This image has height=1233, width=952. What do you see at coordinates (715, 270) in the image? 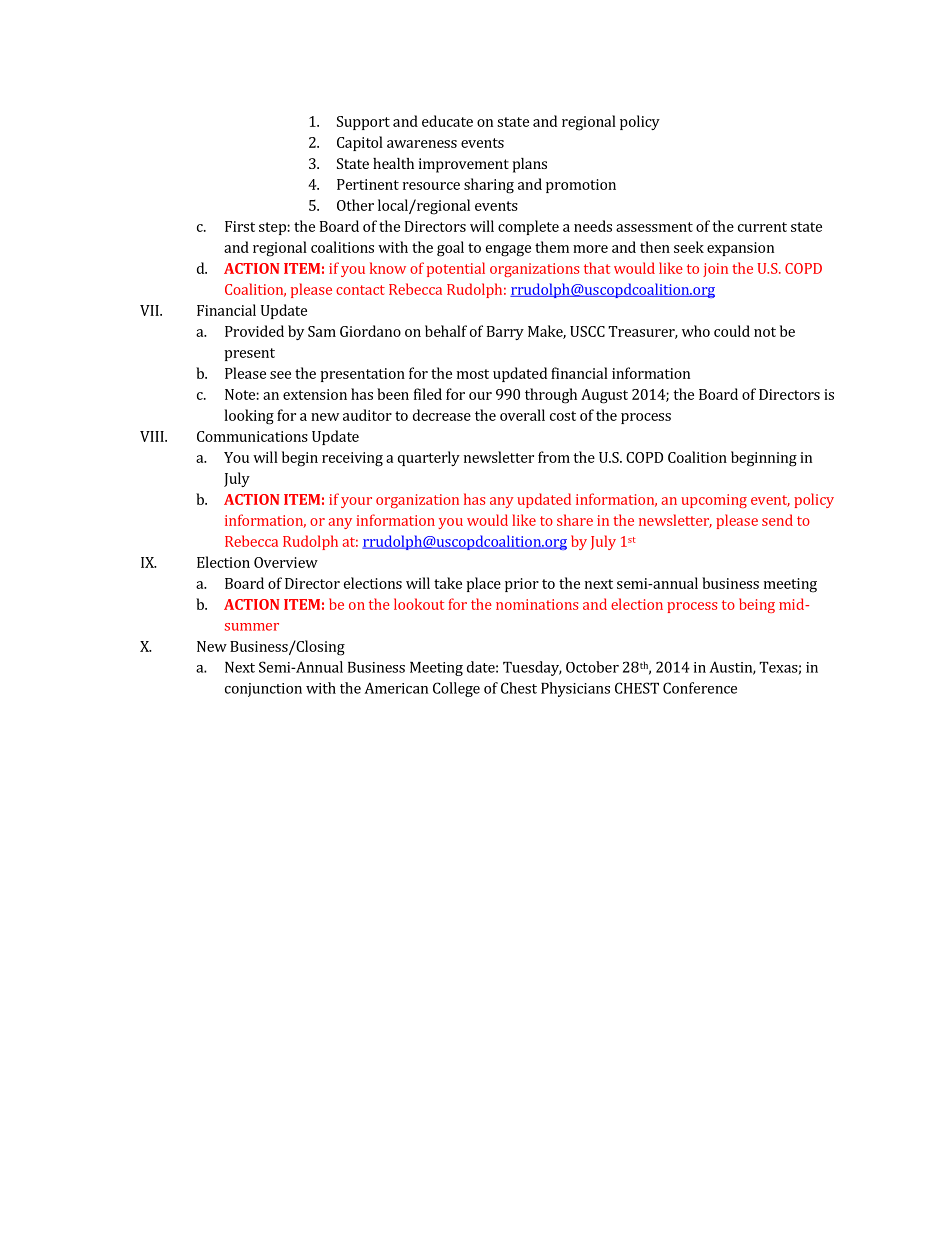
I see `join` at bounding box center [715, 270].
